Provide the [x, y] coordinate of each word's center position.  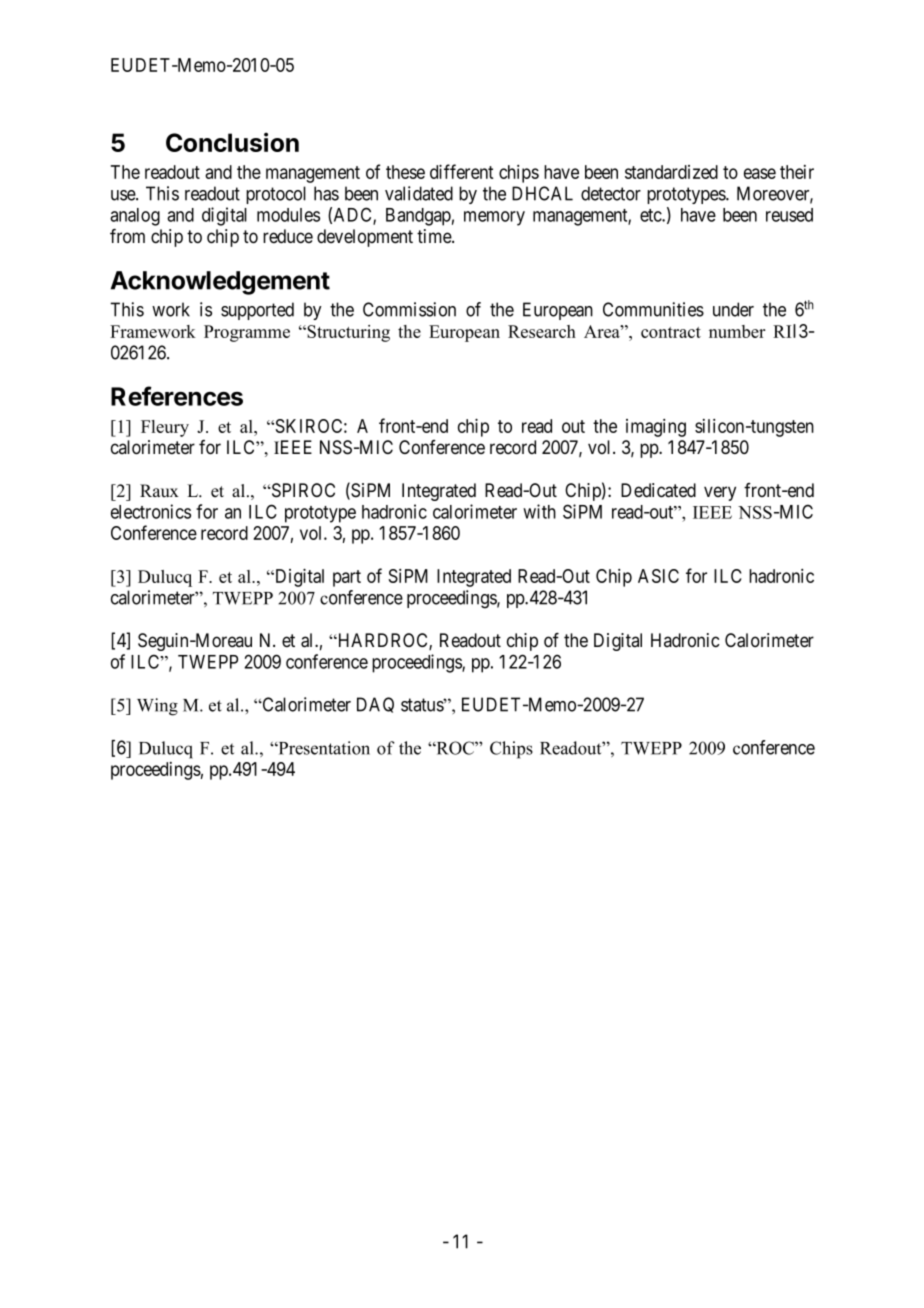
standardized [671, 172]
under [733, 309]
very [720, 493]
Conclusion [232, 142]
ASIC [658, 576]
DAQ [375, 705]
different [462, 171]
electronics [151, 511]
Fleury [165, 428]
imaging [656, 428]
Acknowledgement [220, 283]
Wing [157, 707]
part [347, 578]
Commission [409, 309]
